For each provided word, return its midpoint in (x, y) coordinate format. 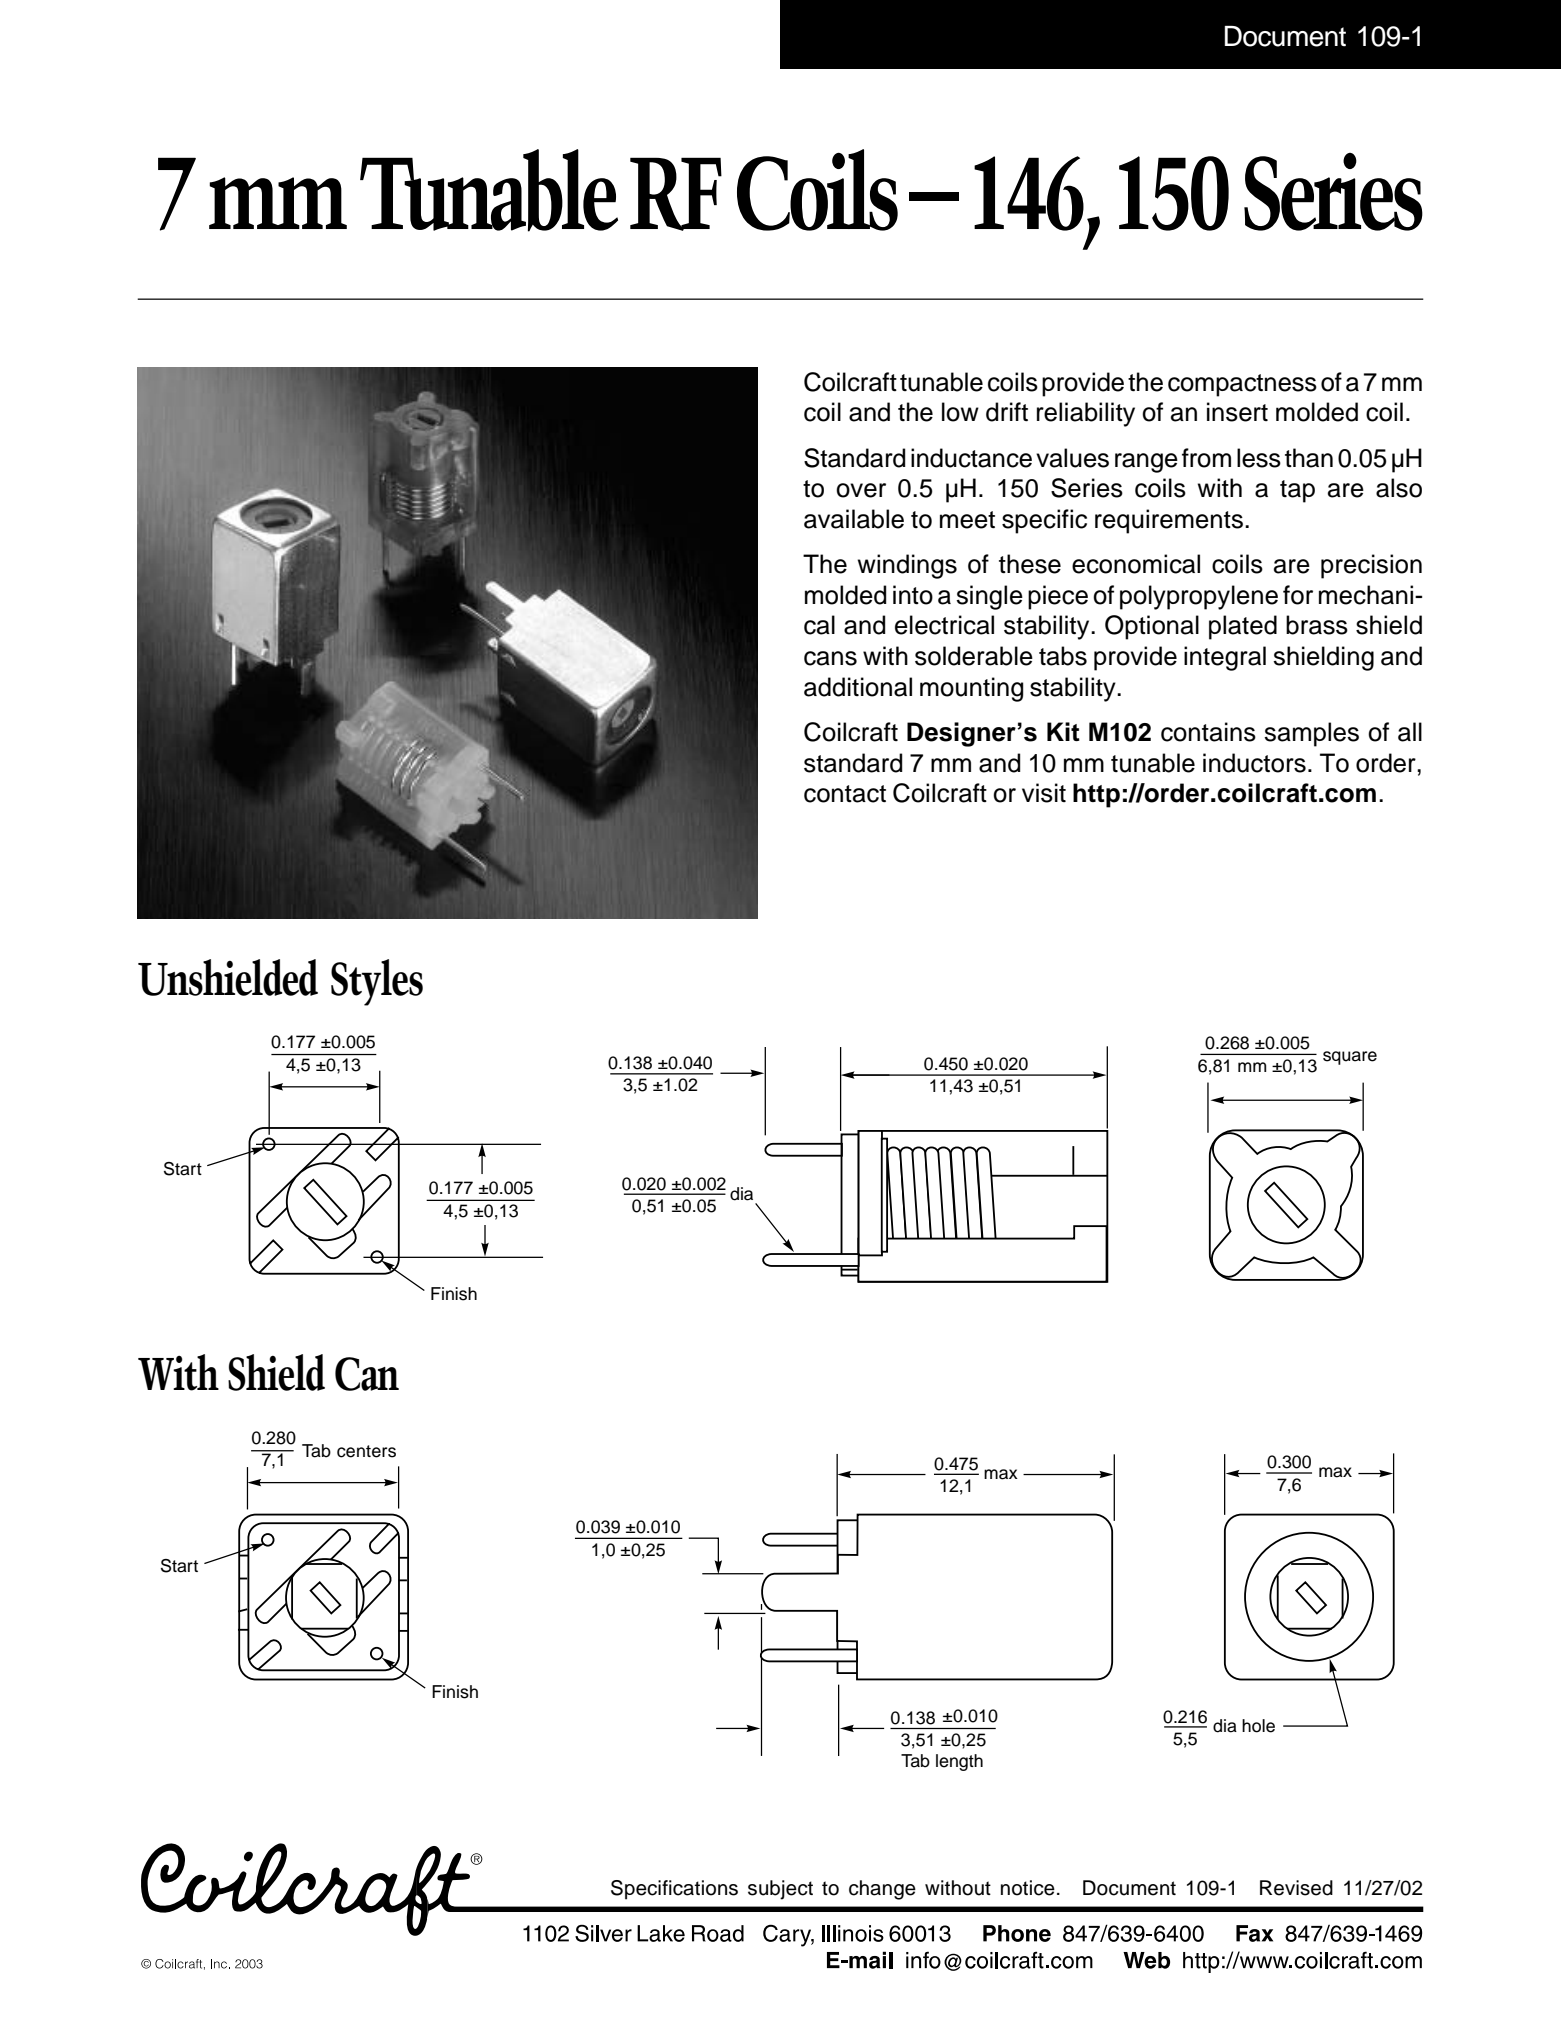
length (959, 1762)
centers (366, 1451)
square (1350, 1058)
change (882, 1890)
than (1309, 458)
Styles (377, 982)
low (960, 412)
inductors (1254, 763)
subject (780, 1890)
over (861, 490)
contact (845, 794)
